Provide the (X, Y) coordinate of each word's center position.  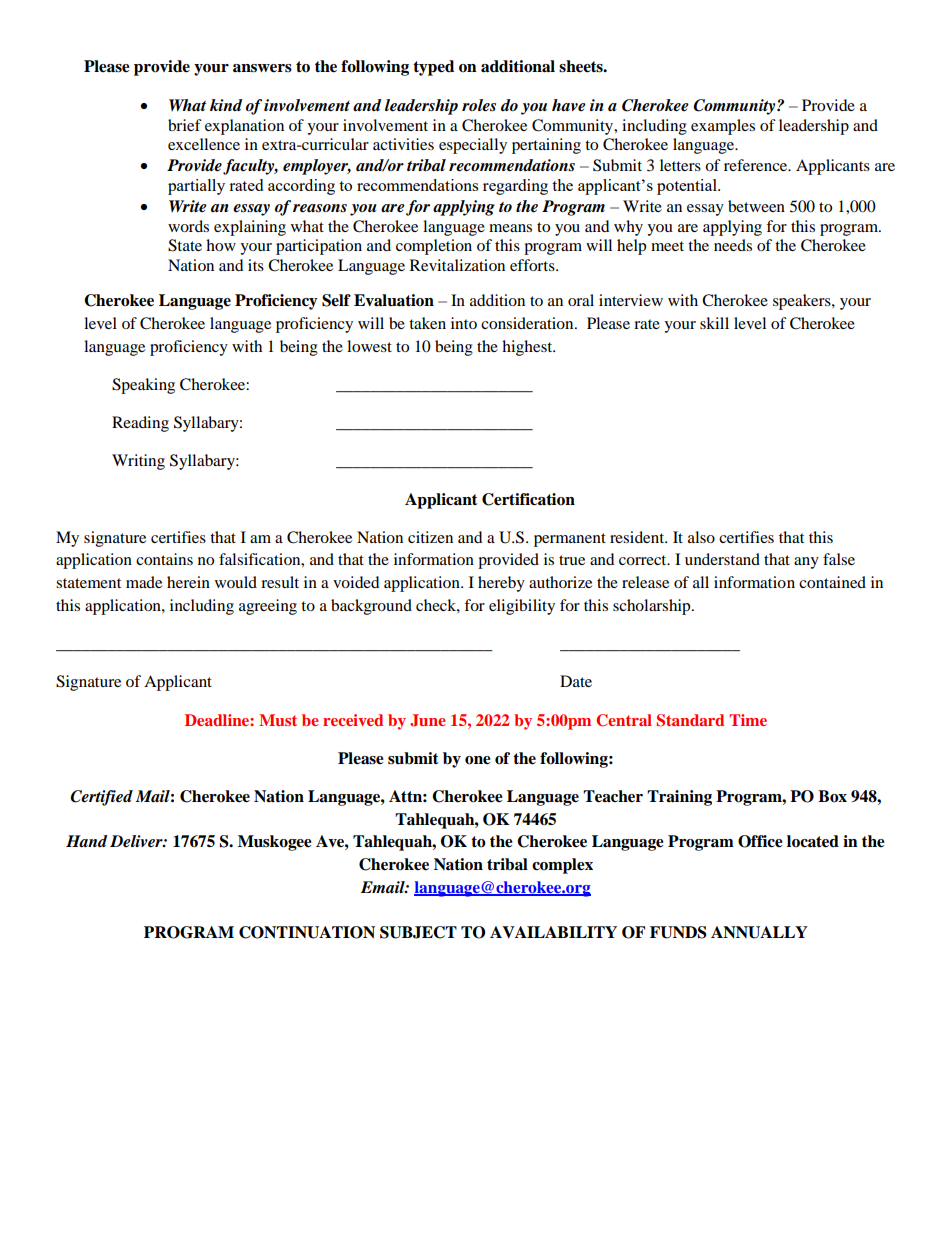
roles (479, 105)
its (256, 265)
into (464, 323)
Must (278, 720)
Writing (138, 462)
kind (226, 105)
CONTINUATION (307, 932)
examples (723, 127)
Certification (528, 499)
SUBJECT (418, 932)
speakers (803, 302)
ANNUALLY (759, 932)
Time (748, 720)
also (701, 537)
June (428, 720)
